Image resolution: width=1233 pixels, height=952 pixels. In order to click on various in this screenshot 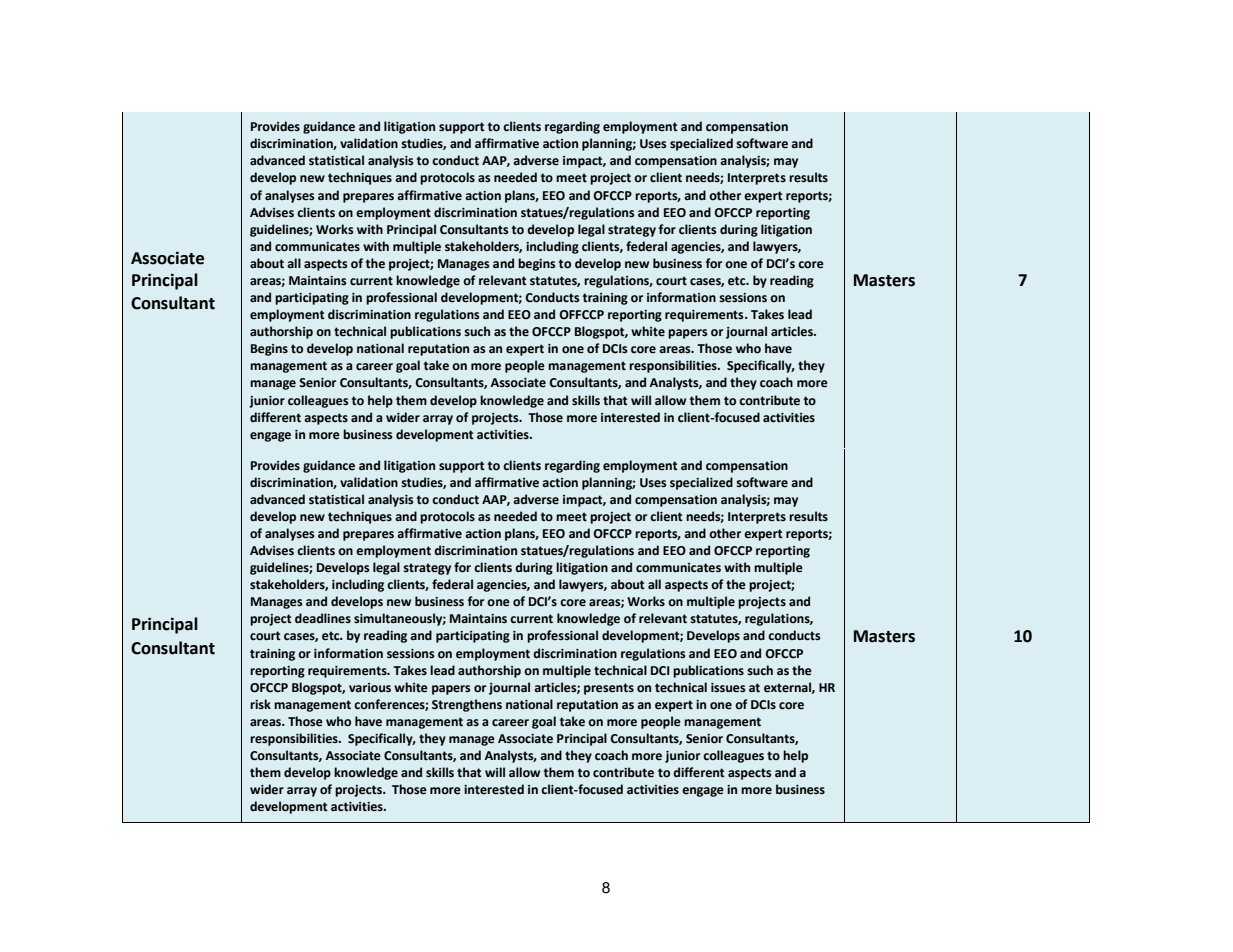, I will do `click(370, 688)`.
